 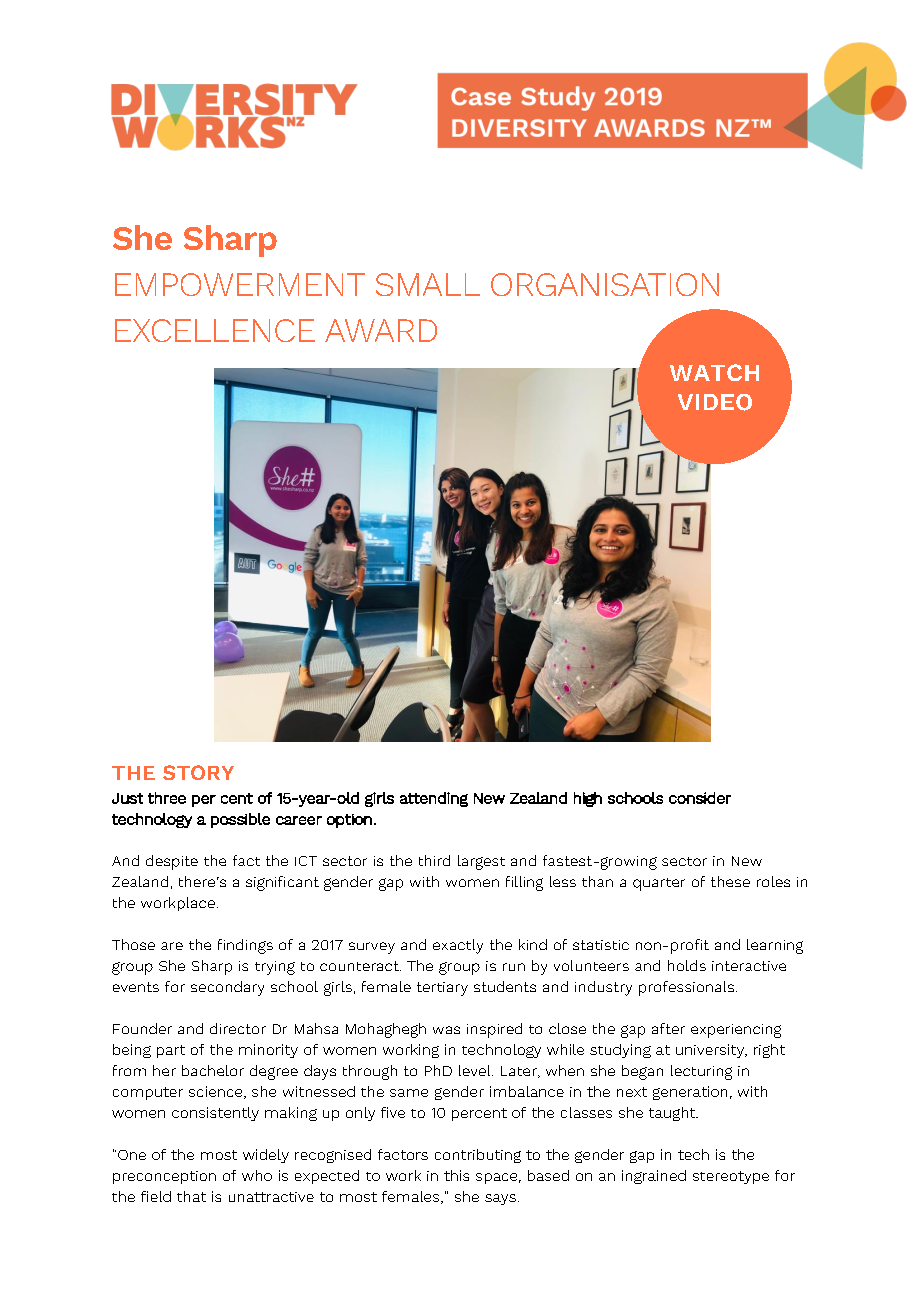 What do you see at coordinates (227, 988) in the screenshot?
I see `secondary` at bounding box center [227, 988].
